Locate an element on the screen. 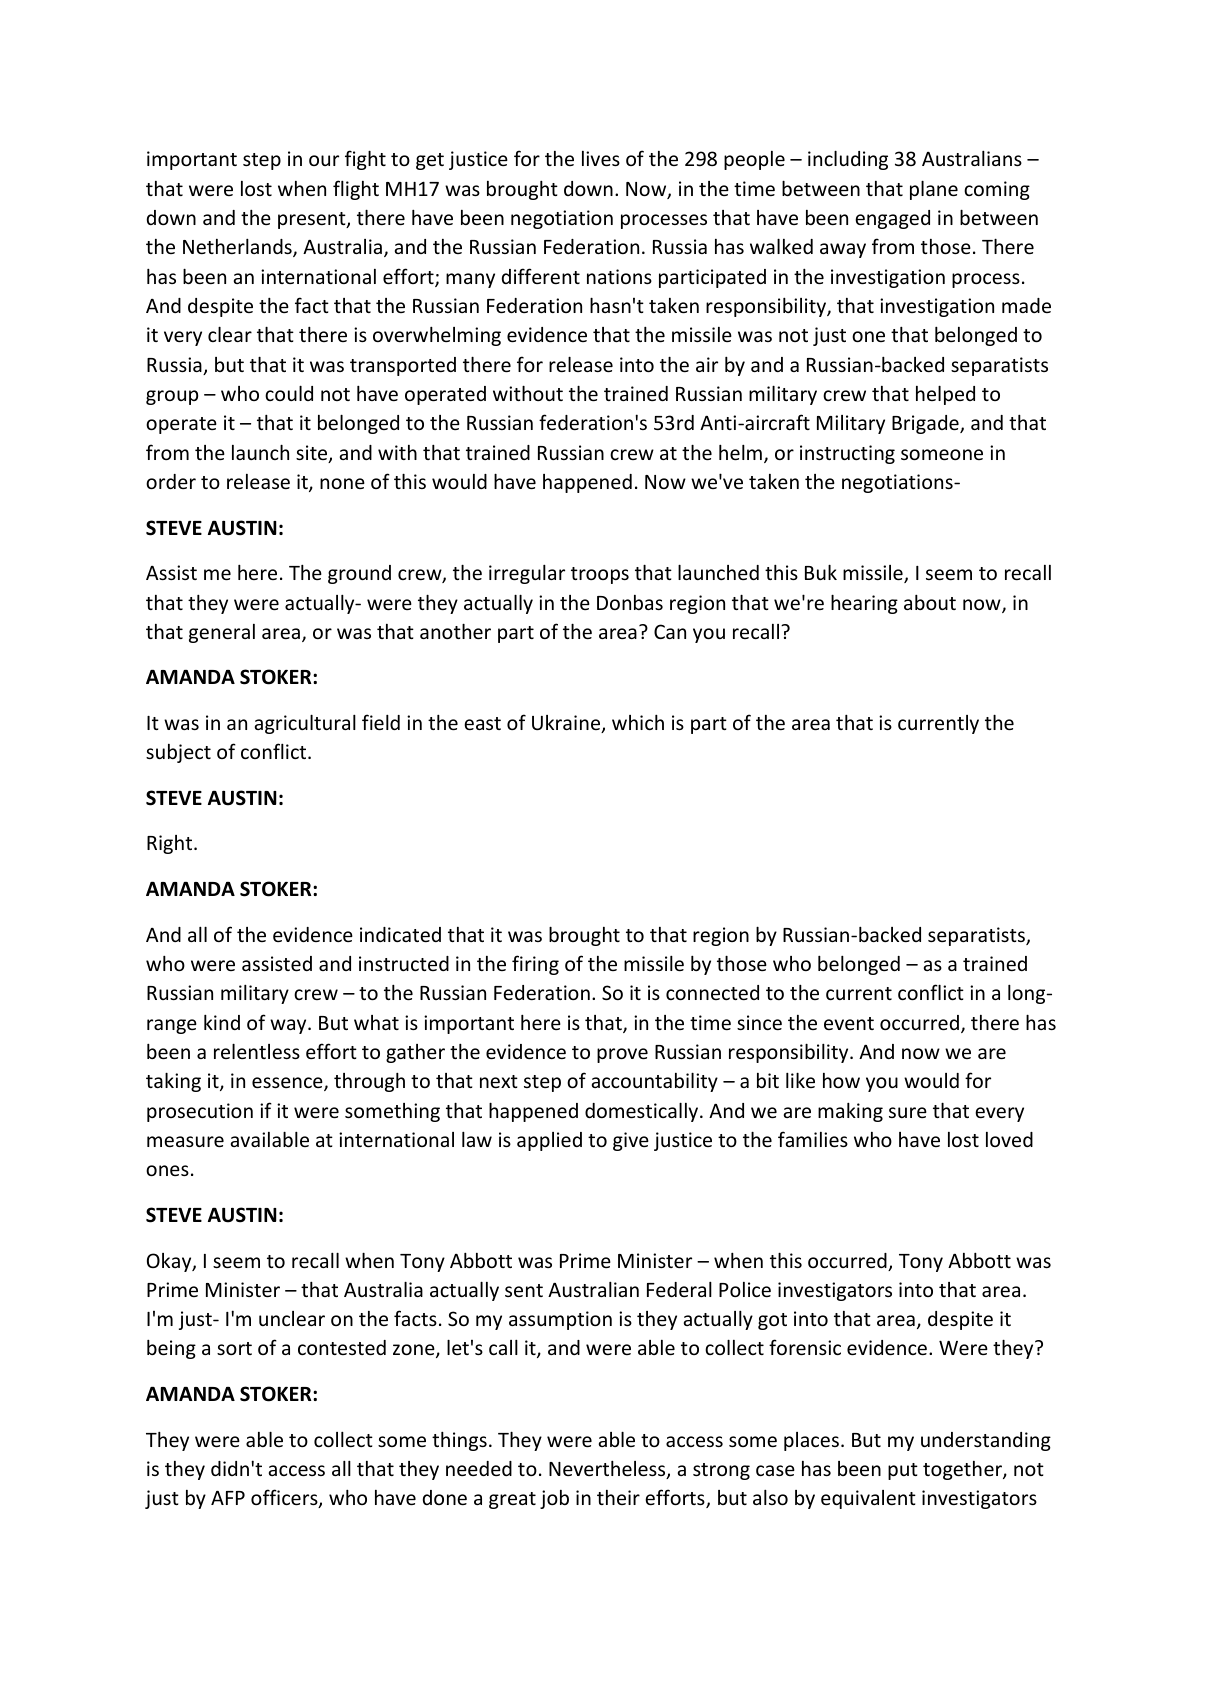  Netherlands is located at coordinates (238, 247).
